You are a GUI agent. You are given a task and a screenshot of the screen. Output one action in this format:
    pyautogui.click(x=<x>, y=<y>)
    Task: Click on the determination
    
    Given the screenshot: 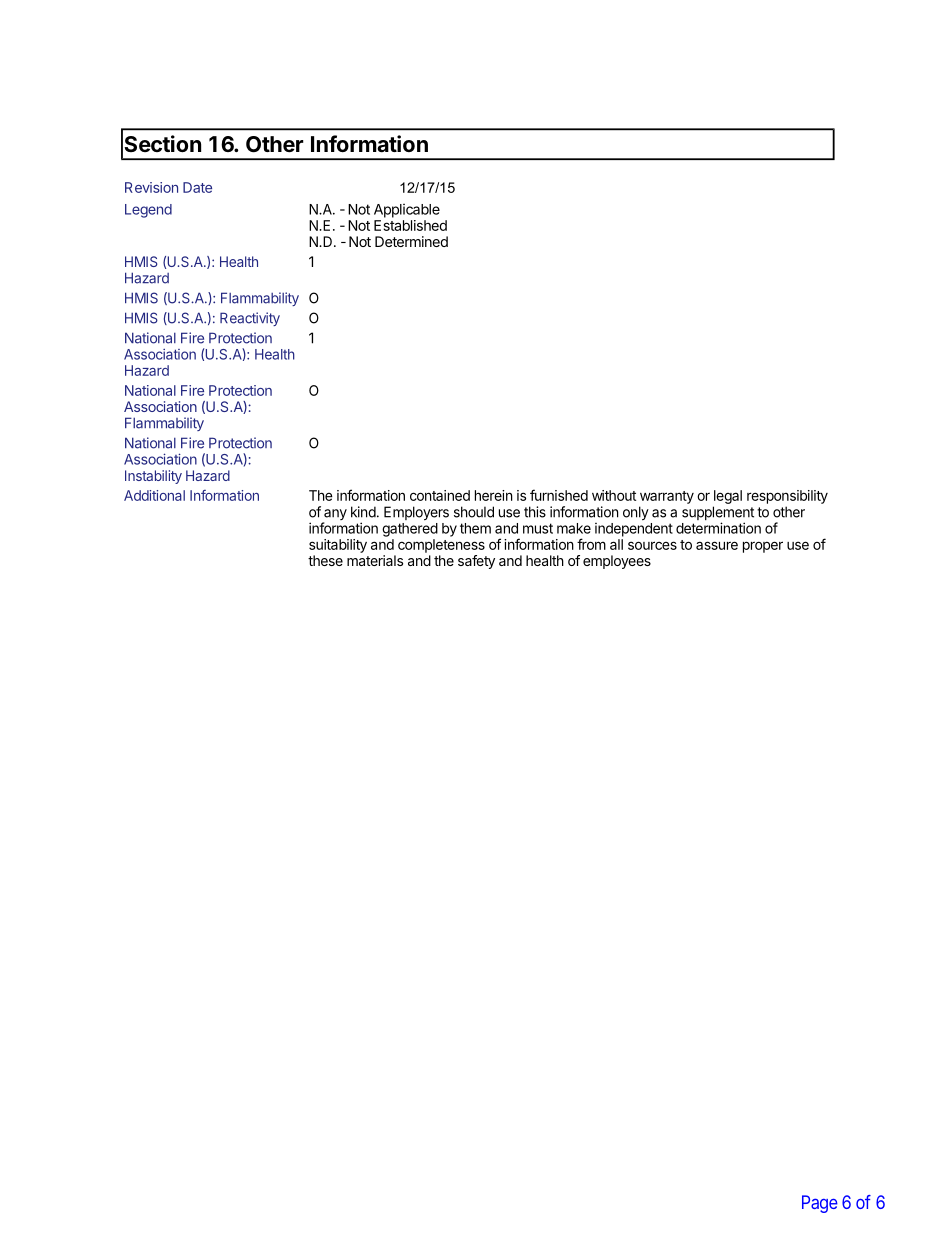 What is the action you would take?
    pyautogui.click(x=718, y=528)
